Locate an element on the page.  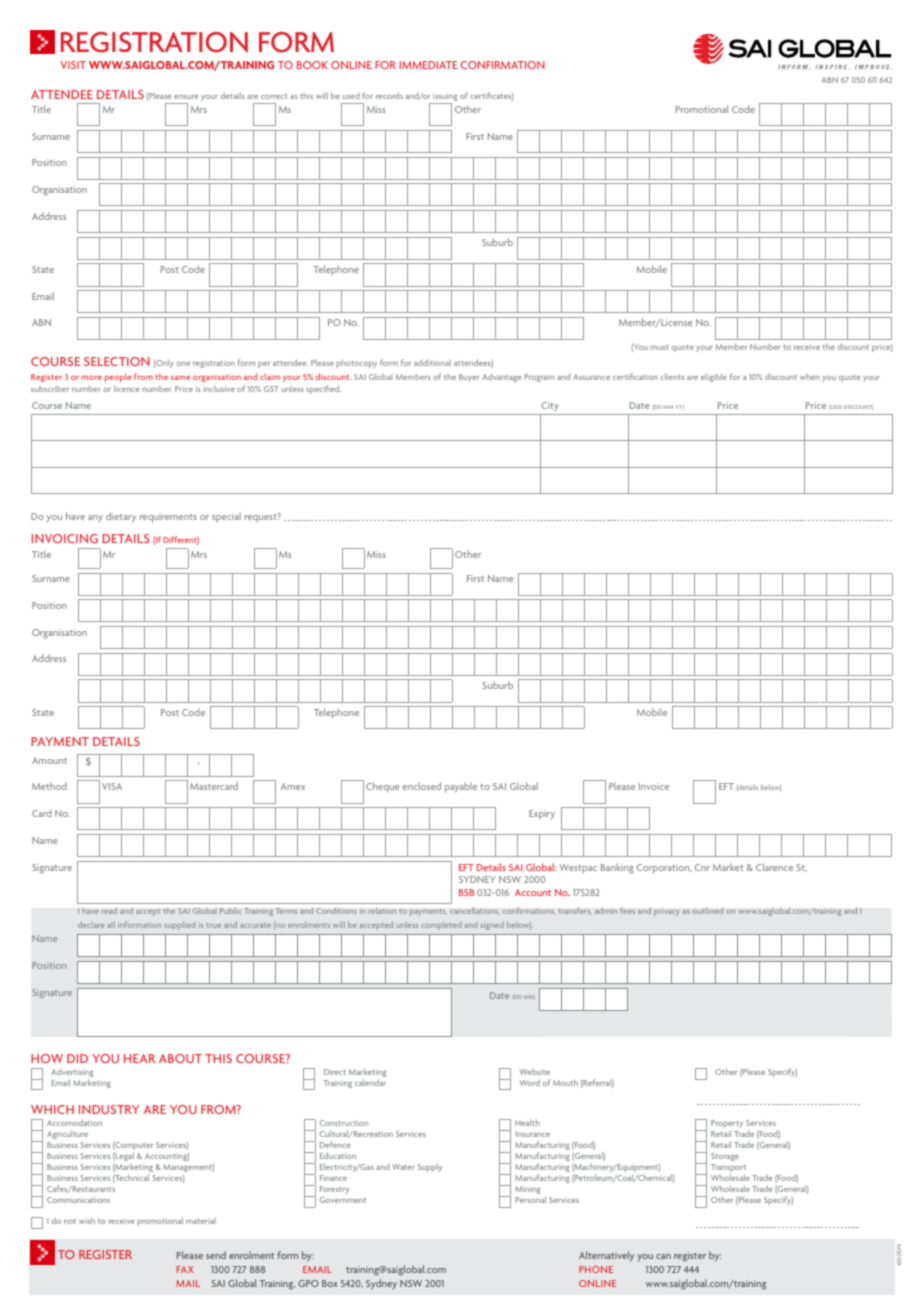
FAX is located at coordinates (185, 1269).
